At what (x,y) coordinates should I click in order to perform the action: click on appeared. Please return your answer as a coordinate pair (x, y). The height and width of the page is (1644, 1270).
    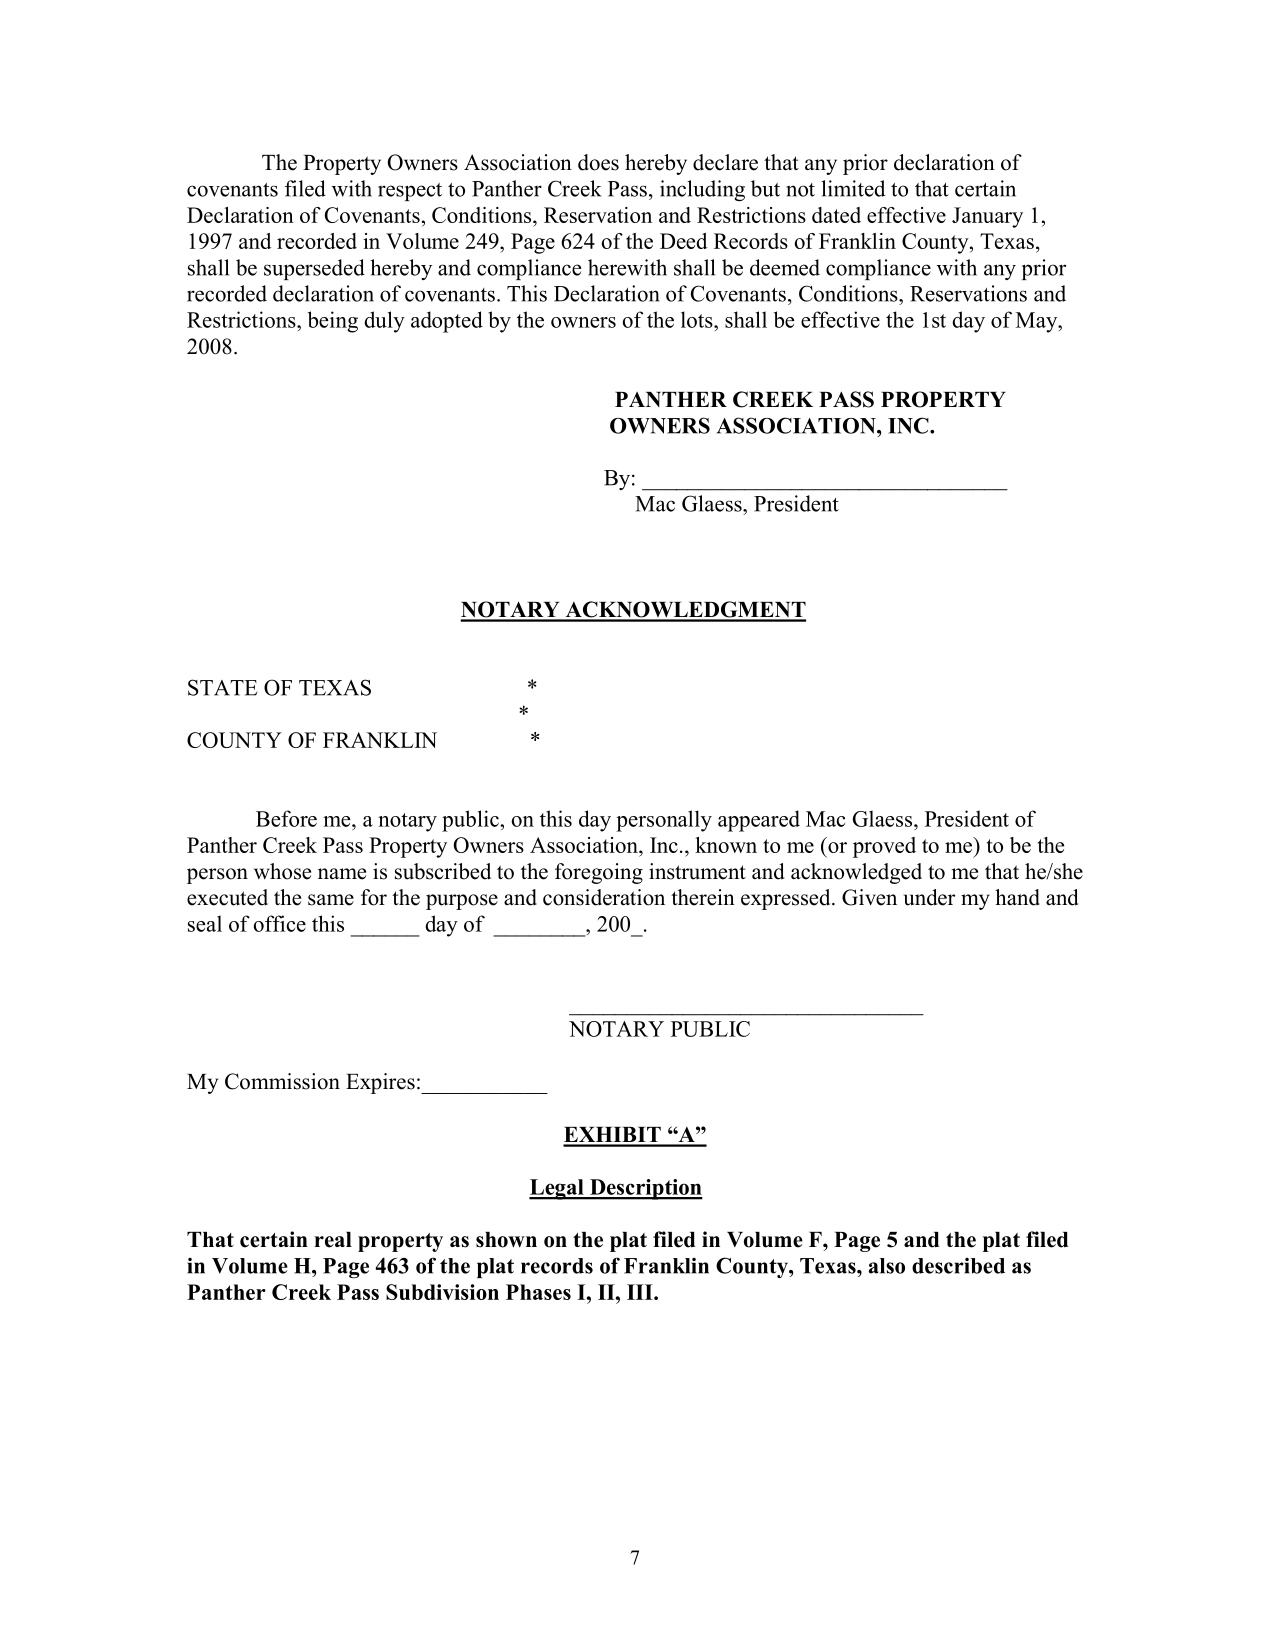
    Looking at the image, I should click on (759, 821).
